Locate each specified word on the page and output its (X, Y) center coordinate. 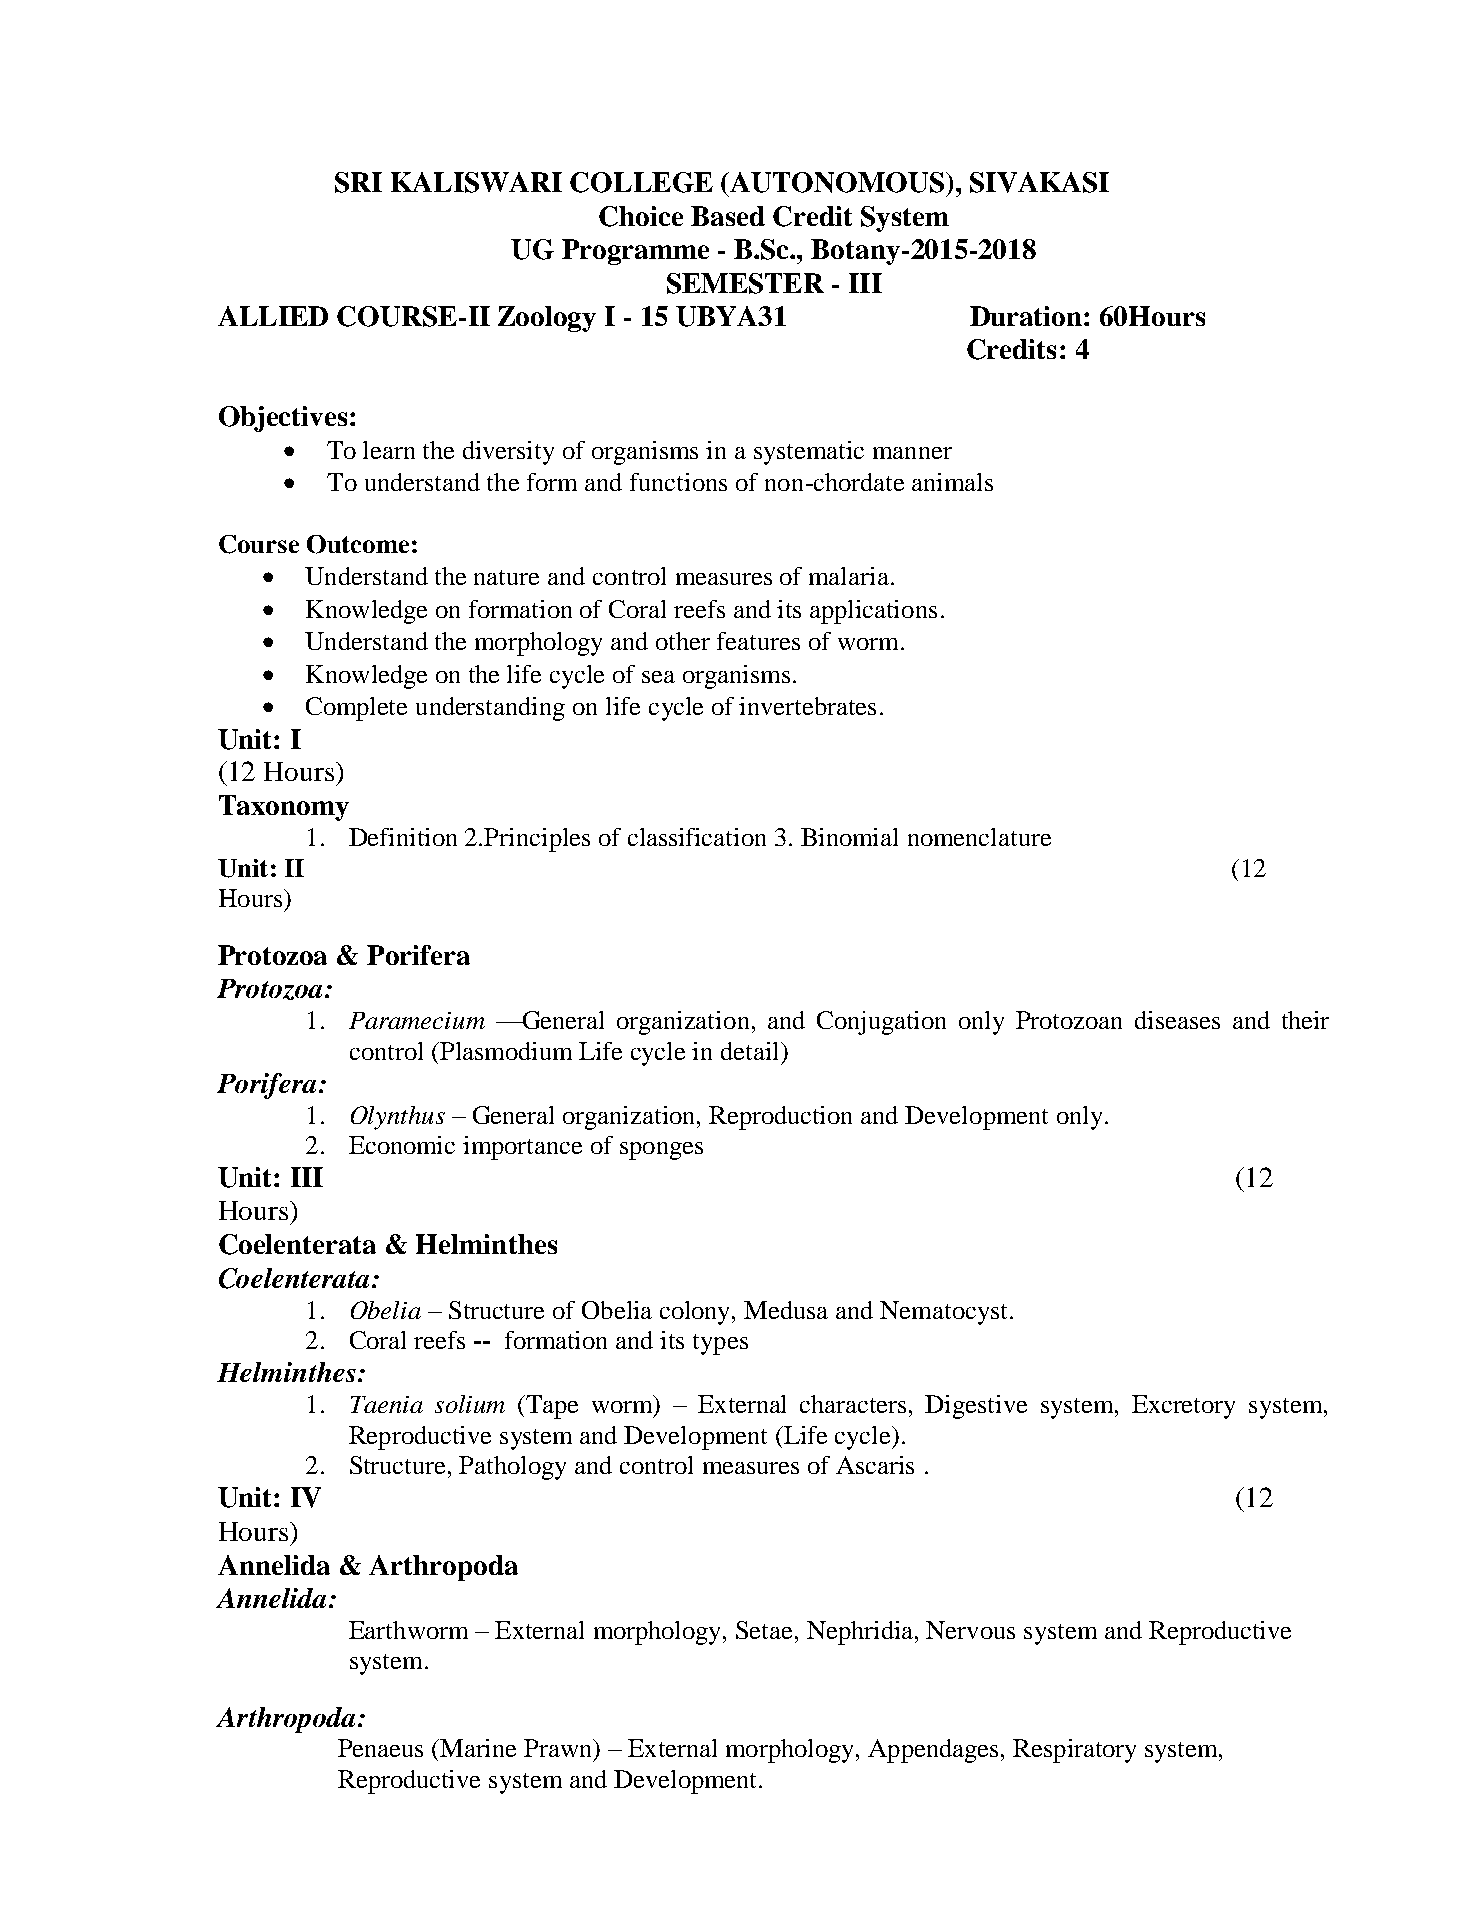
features (758, 641)
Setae (764, 1630)
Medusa (786, 1310)
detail (751, 1051)
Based (728, 216)
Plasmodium (505, 1051)
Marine (478, 1748)
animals (952, 482)
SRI (358, 182)
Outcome (358, 544)
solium (470, 1404)
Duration (1026, 316)
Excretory (1183, 1407)
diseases (1177, 1020)
